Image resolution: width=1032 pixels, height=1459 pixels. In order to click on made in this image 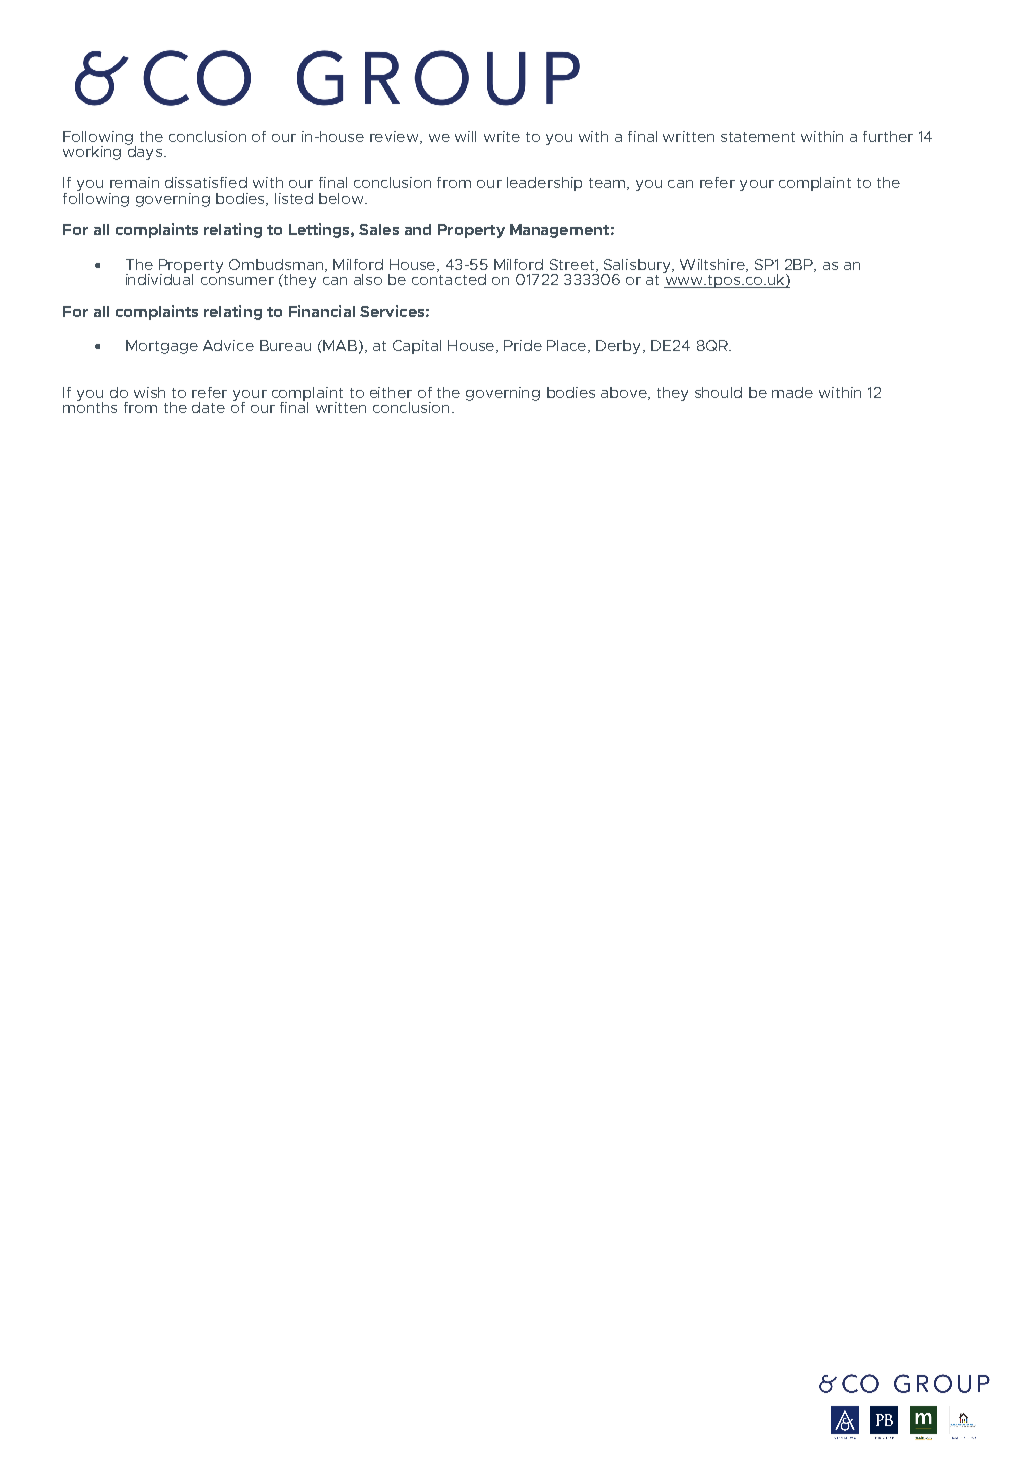, I will do `click(792, 392)`.
